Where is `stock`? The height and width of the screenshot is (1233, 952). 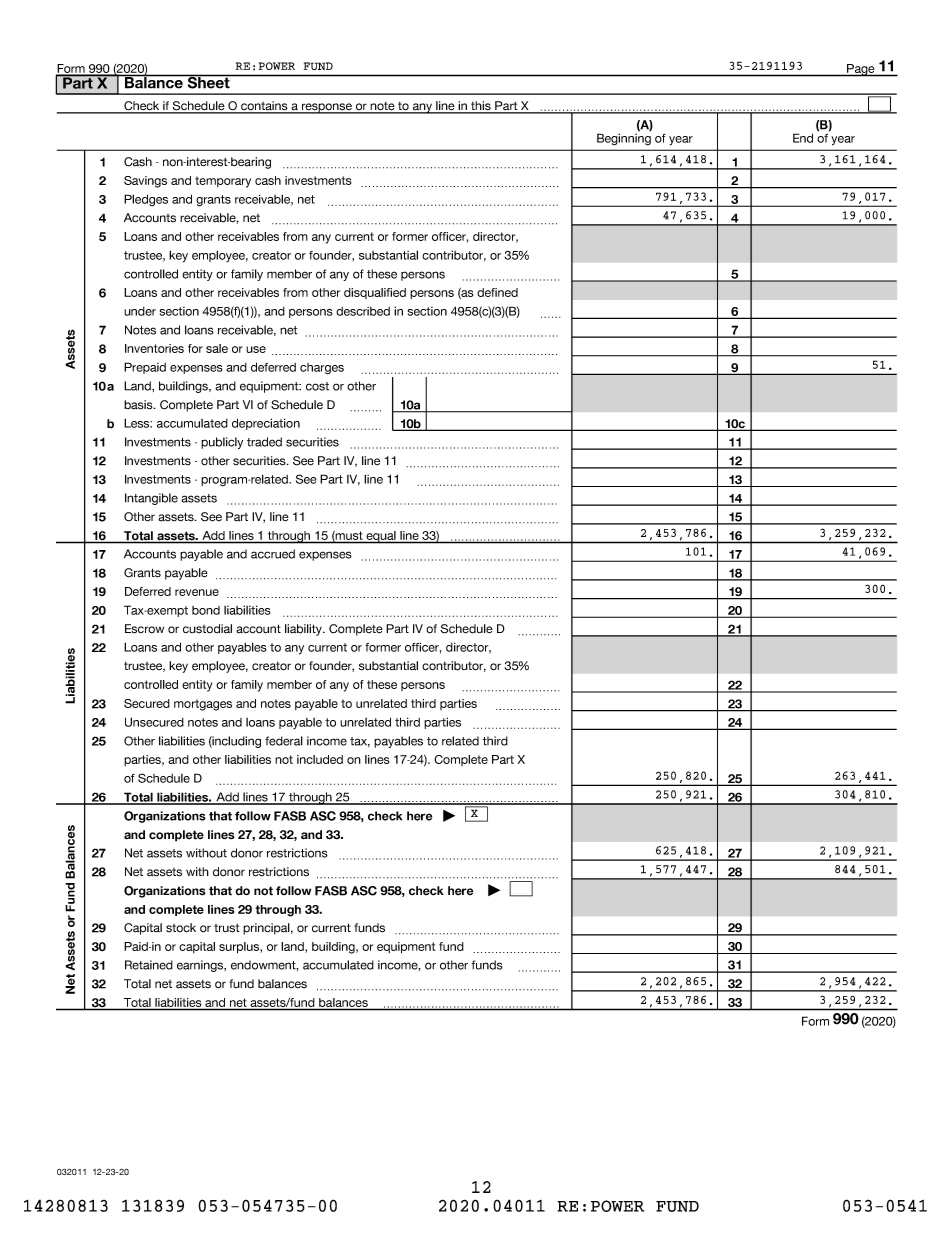
stock is located at coordinates (181, 928).
